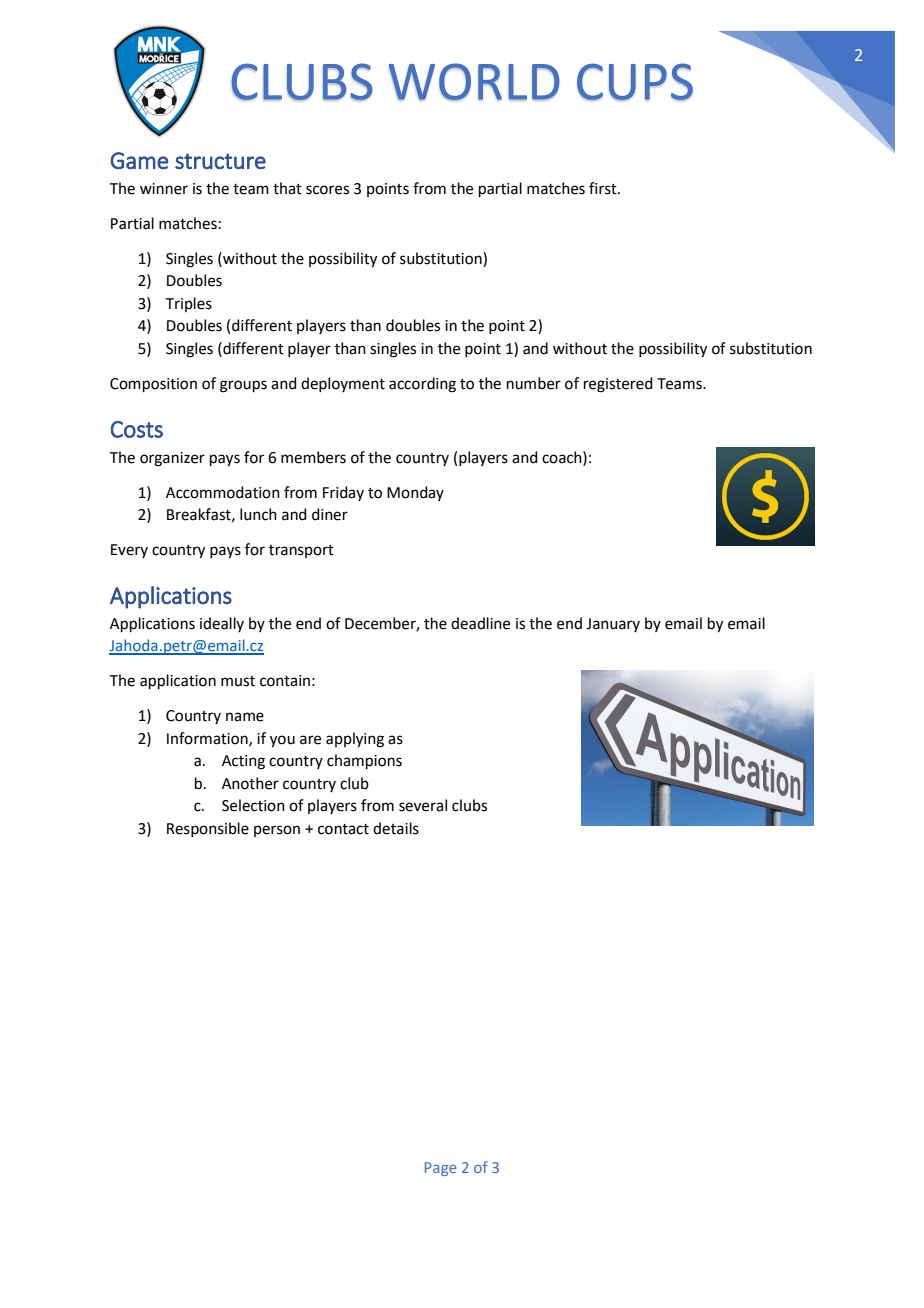 The width and height of the image is (924, 1308). I want to click on scores, so click(327, 190).
